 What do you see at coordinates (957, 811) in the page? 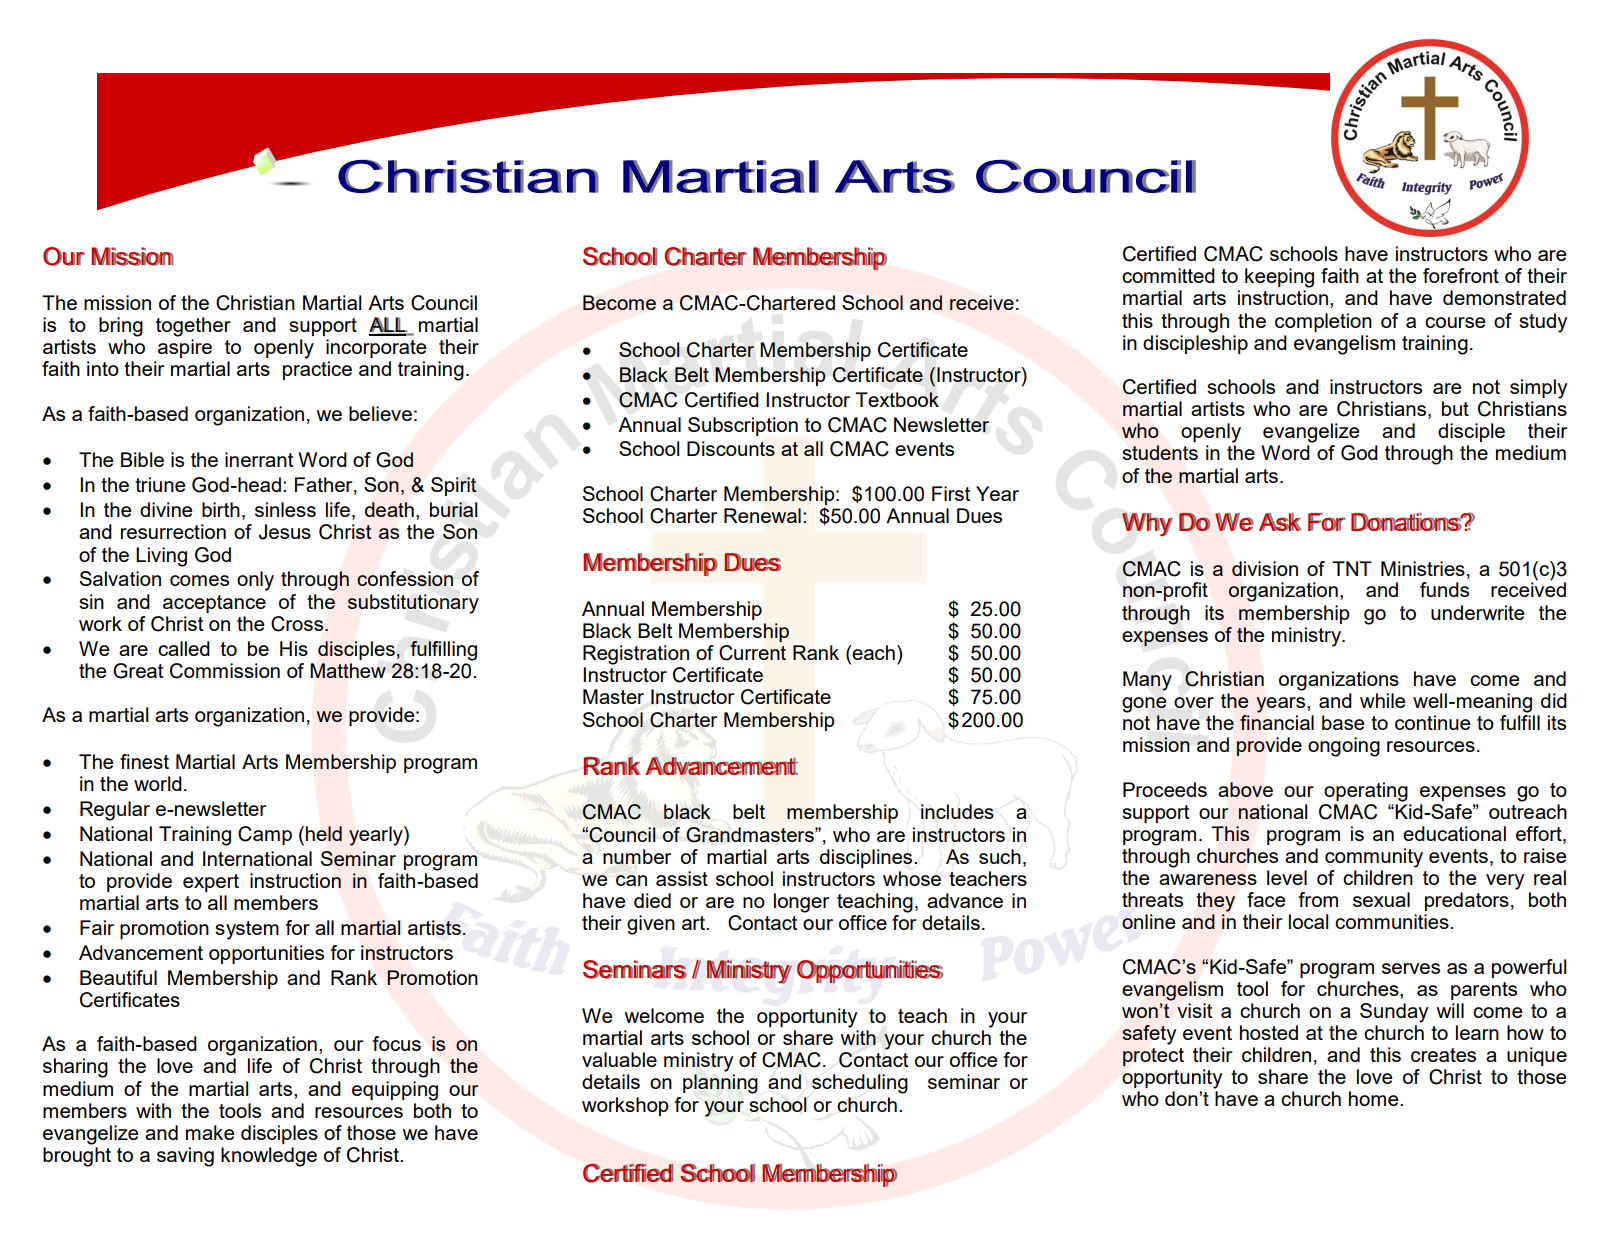
I see `includes` at bounding box center [957, 811].
